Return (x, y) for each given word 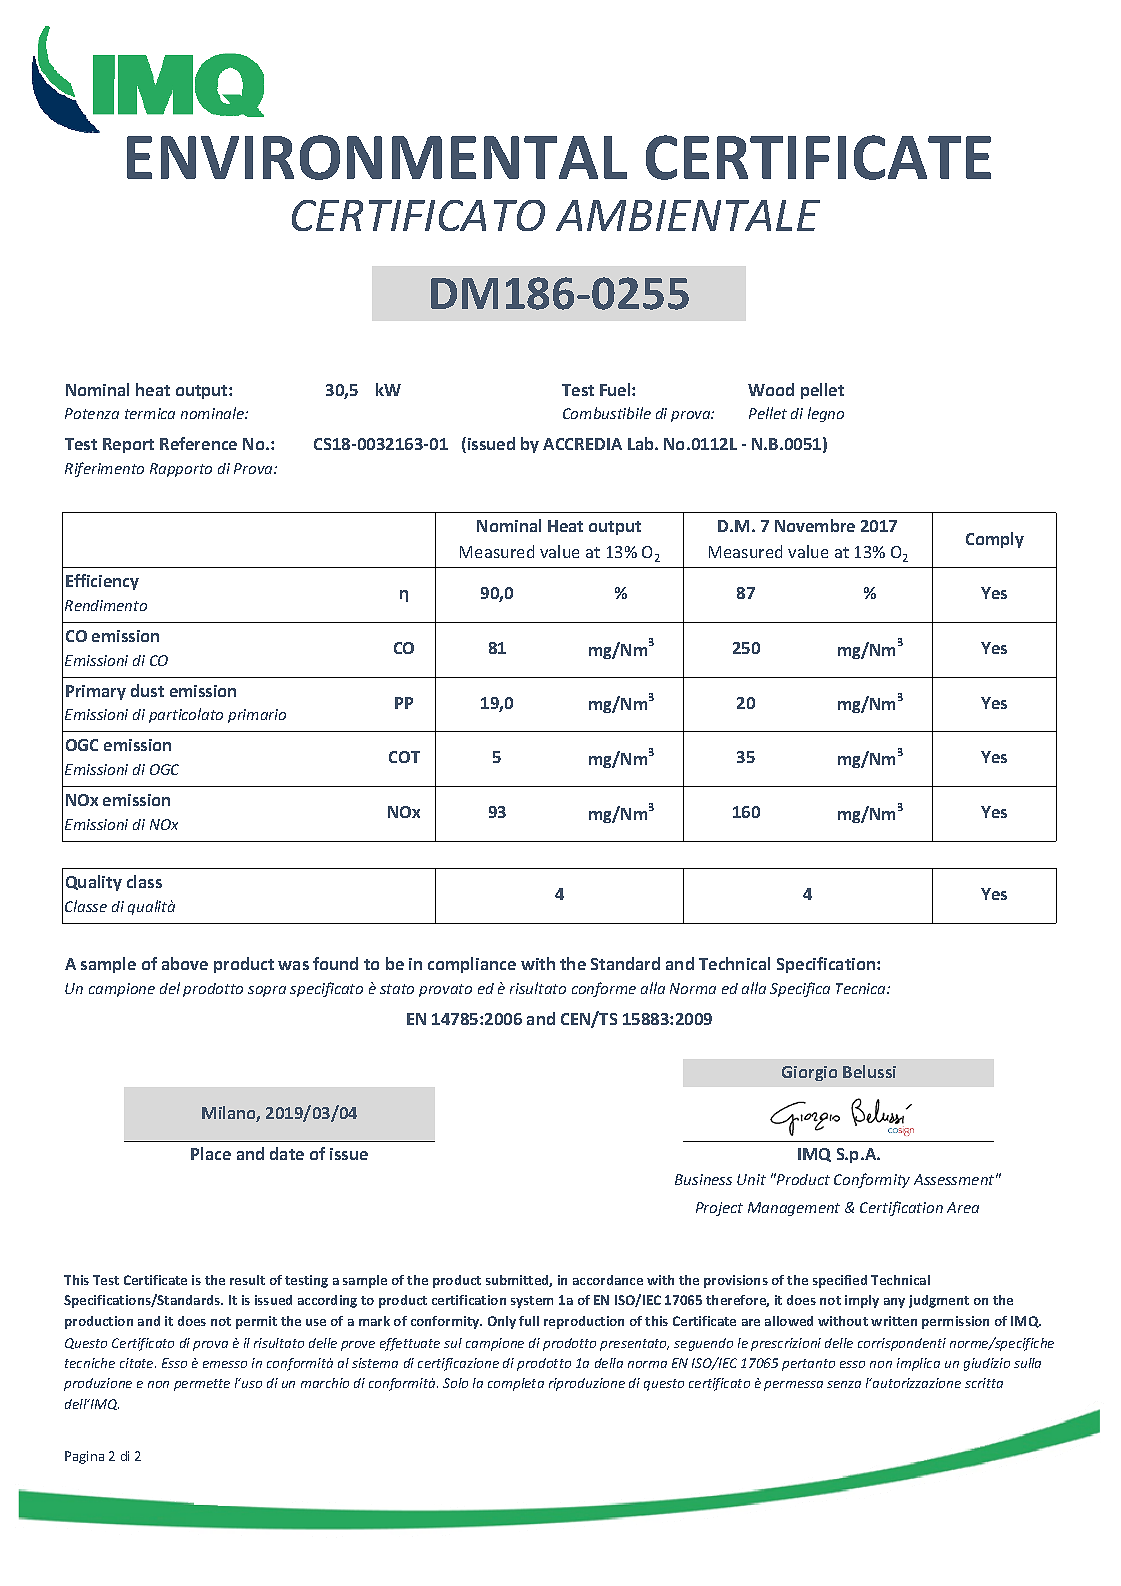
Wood (771, 389)
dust (147, 690)
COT (404, 757)
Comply (995, 540)
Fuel (616, 389)
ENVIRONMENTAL (377, 157)
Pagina (84, 1457)
